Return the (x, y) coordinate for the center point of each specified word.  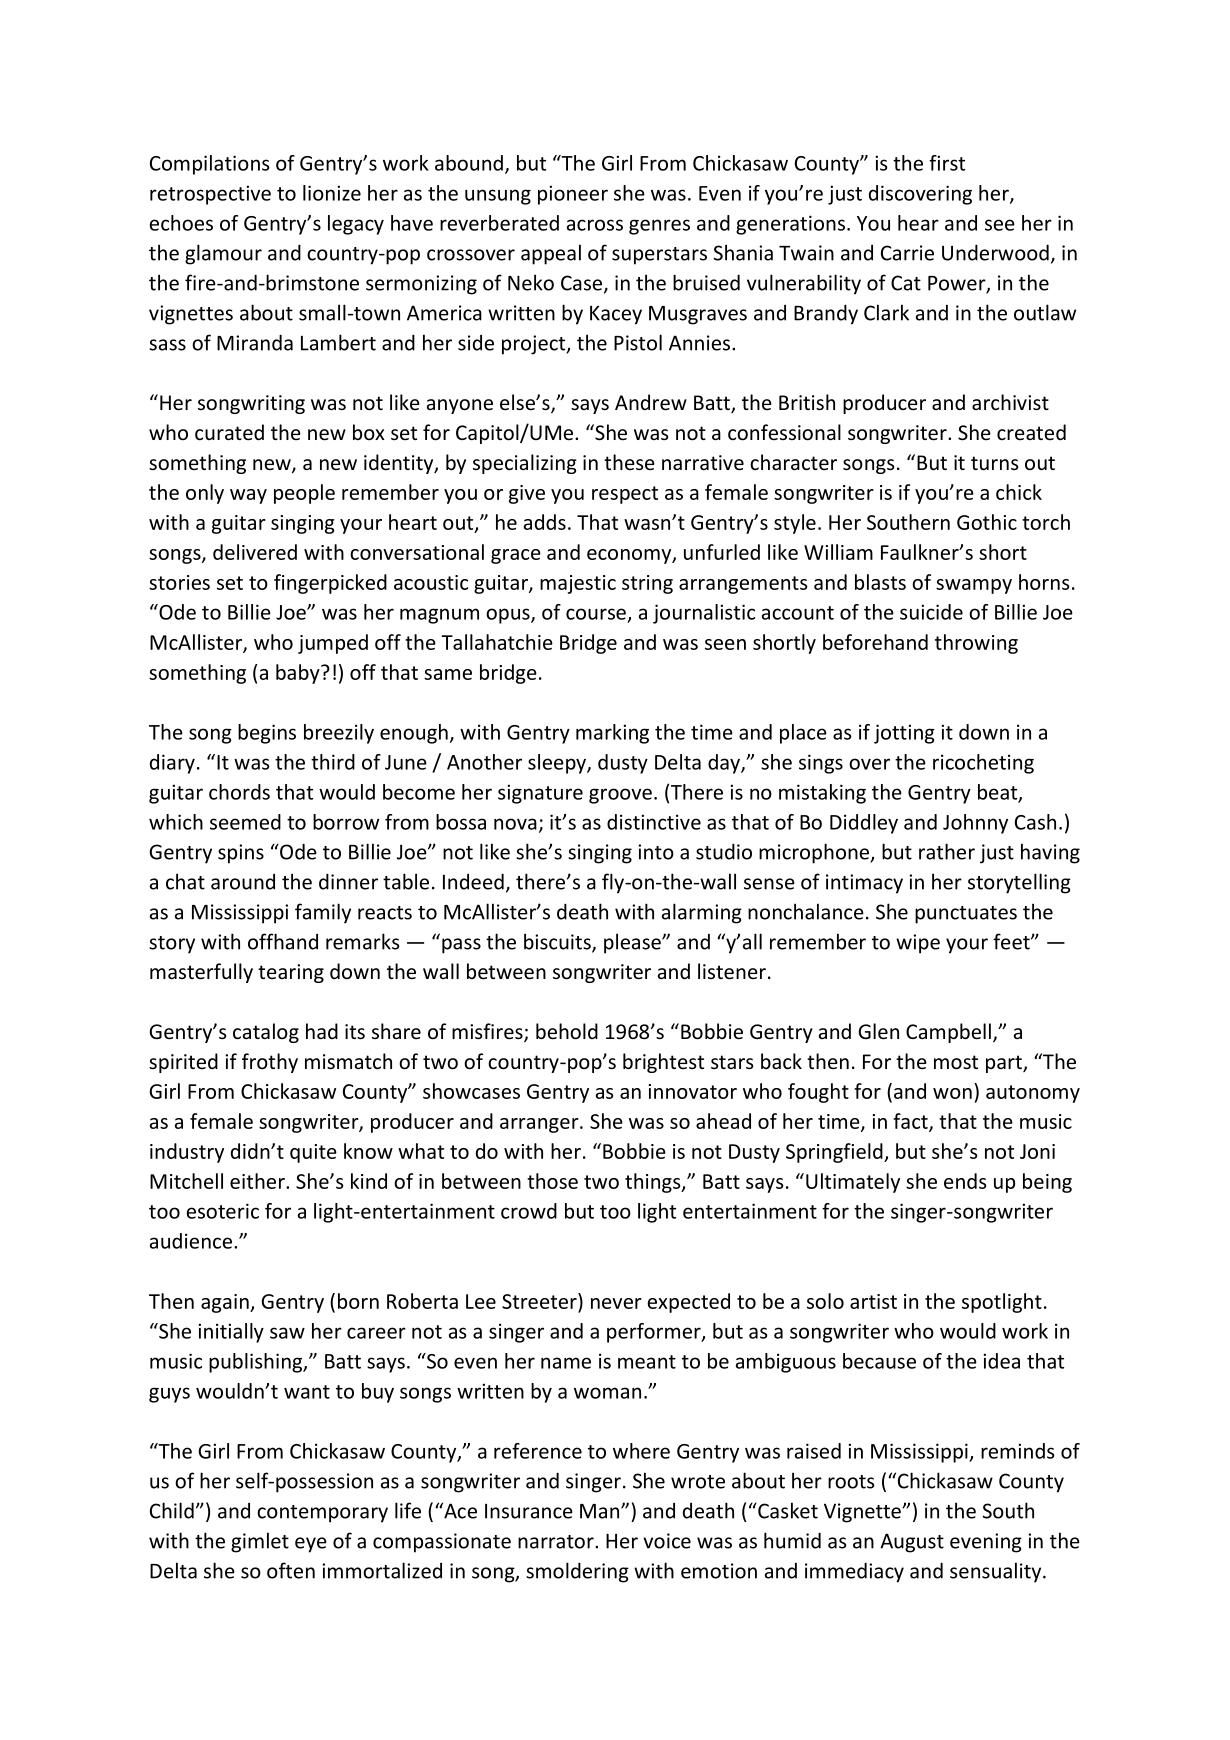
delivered (255, 552)
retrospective (210, 195)
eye (311, 1545)
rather (947, 851)
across (595, 225)
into (656, 852)
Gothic (987, 522)
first (947, 163)
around (243, 882)
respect (625, 495)
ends (965, 1181)
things (654, 1183)
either (258, 1181)
